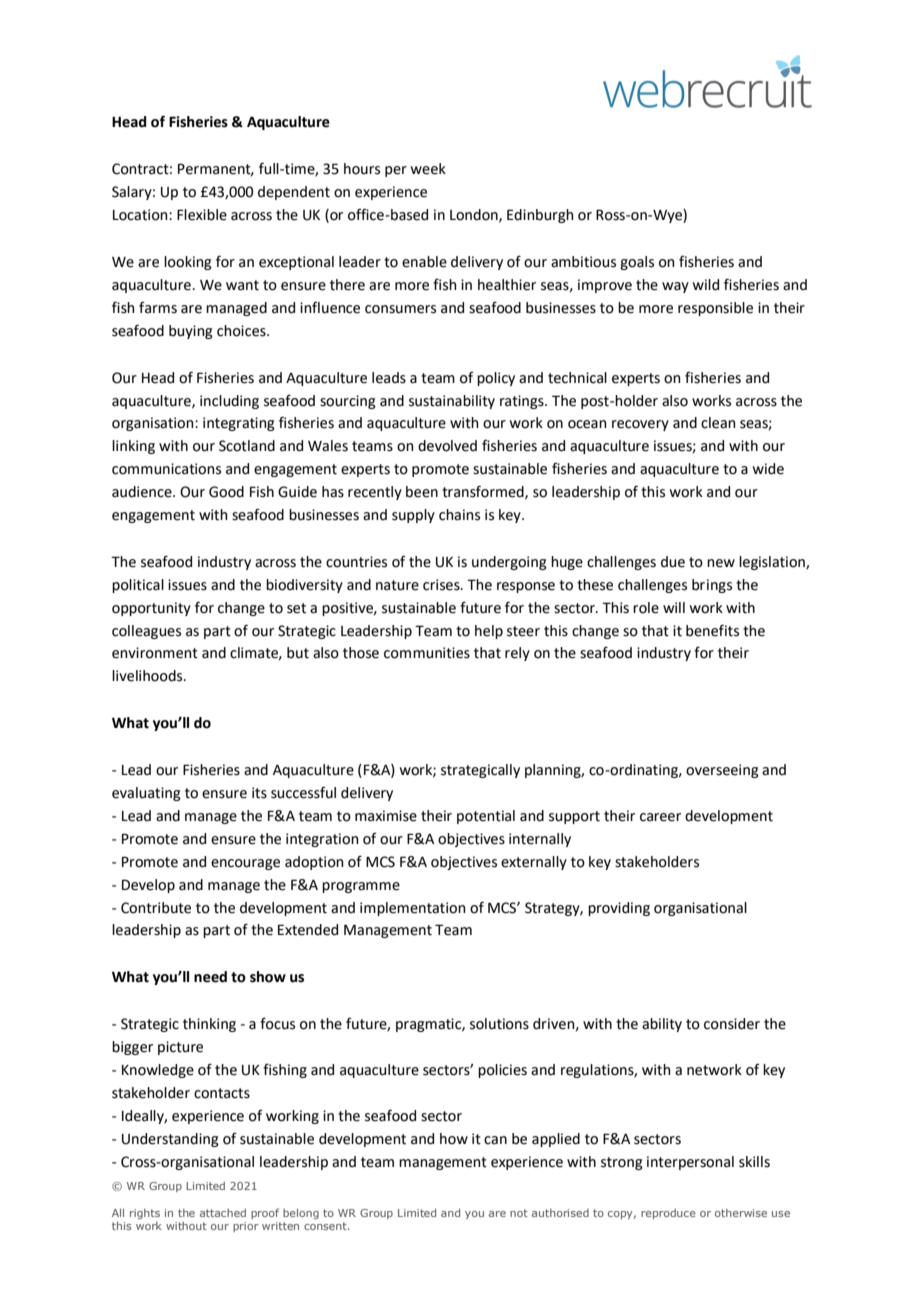 This page has height=1308, width=924. Describe the element at coordinates (712, 586) in the page. I see `brings` at that location.
